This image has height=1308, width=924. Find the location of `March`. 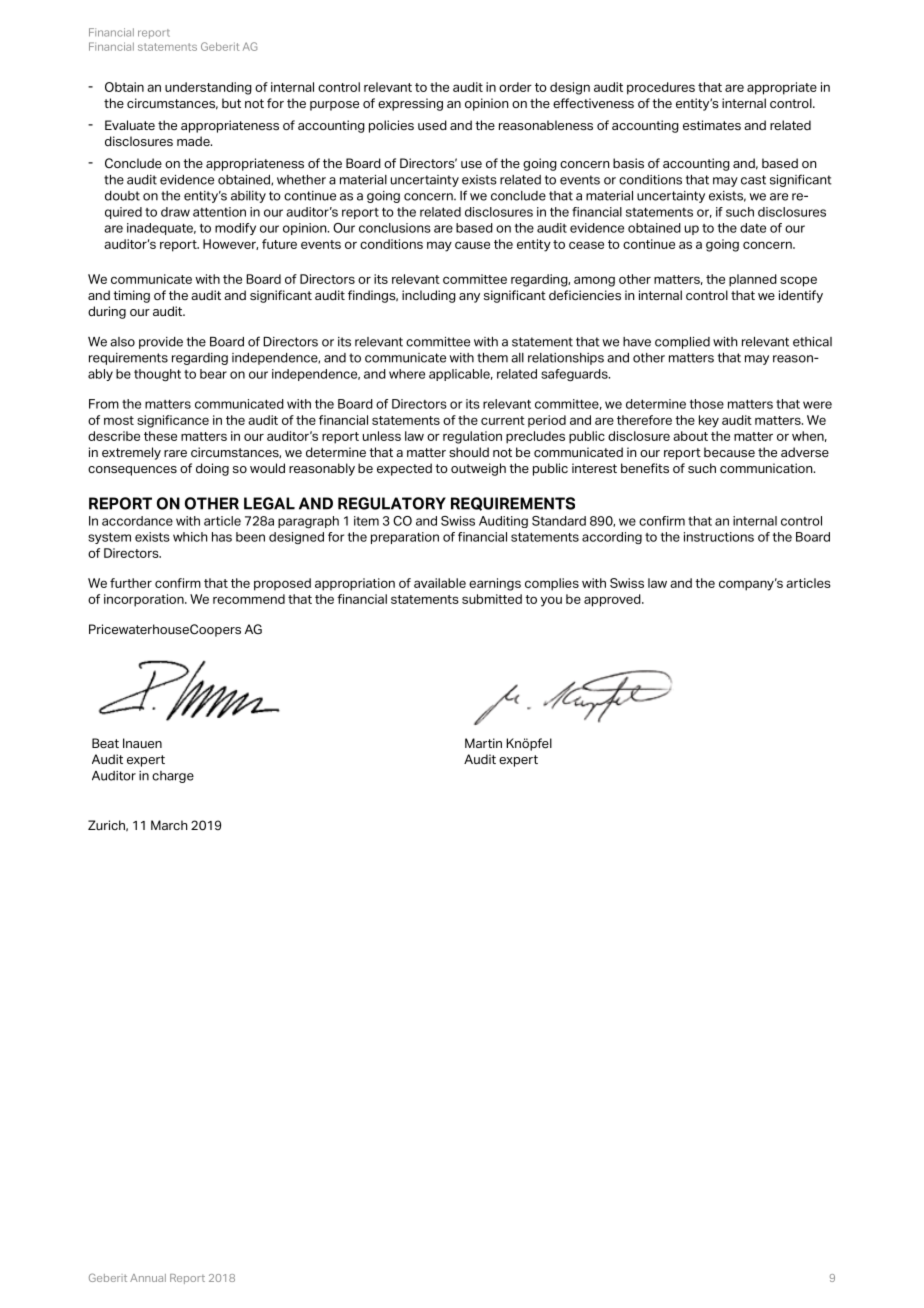

March is located at coordinates (169, 825).
